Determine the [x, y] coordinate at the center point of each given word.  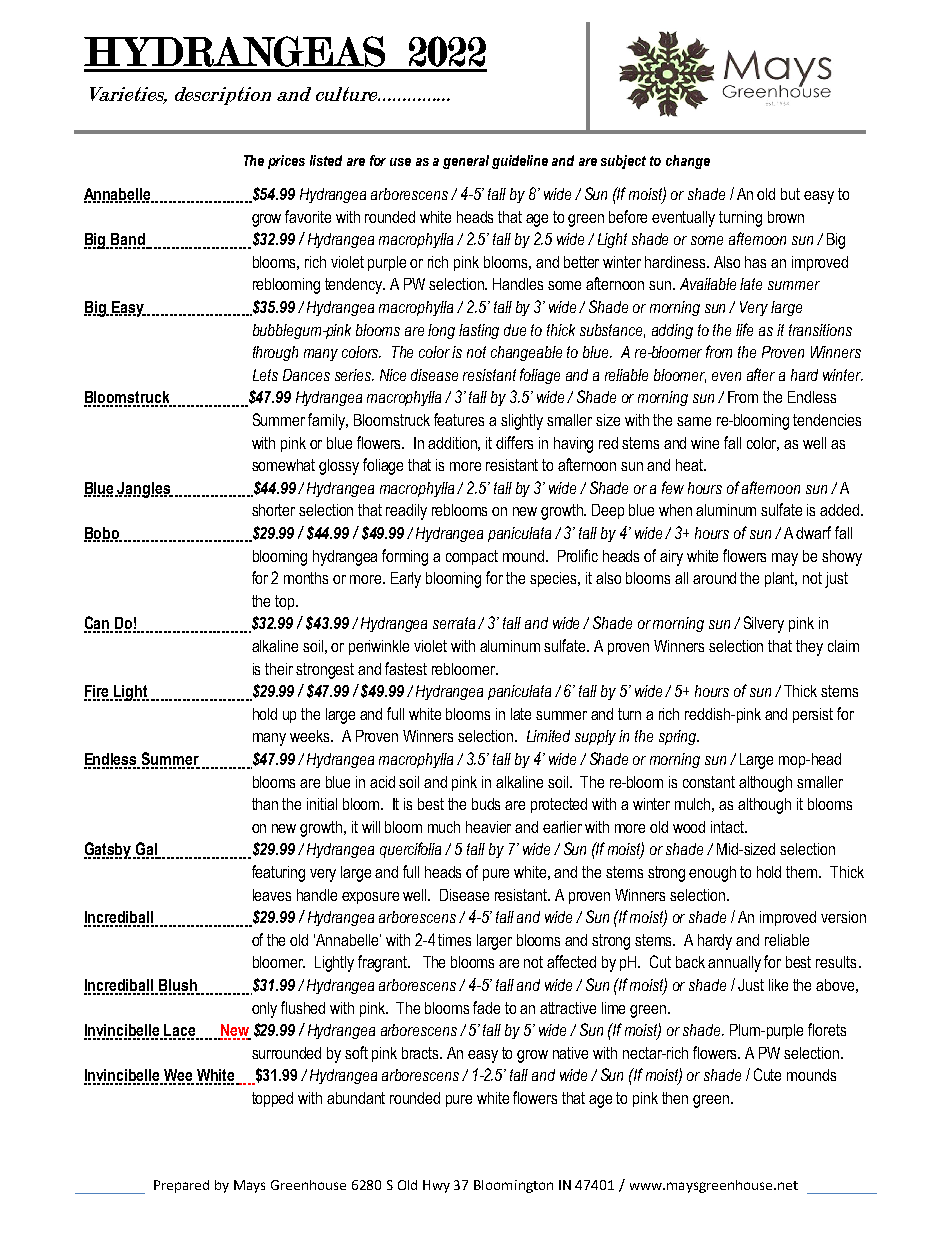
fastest [406, 668]
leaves [272, 895]
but [790, 194]
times [454, 940]
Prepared [181, 1186]
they [809, 648]
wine [705, 443]
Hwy [436, 1186]
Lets [265, 375]
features [459, 419]
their [279, 669]
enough [712, 874]
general [466, 162]
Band [128, 240]
